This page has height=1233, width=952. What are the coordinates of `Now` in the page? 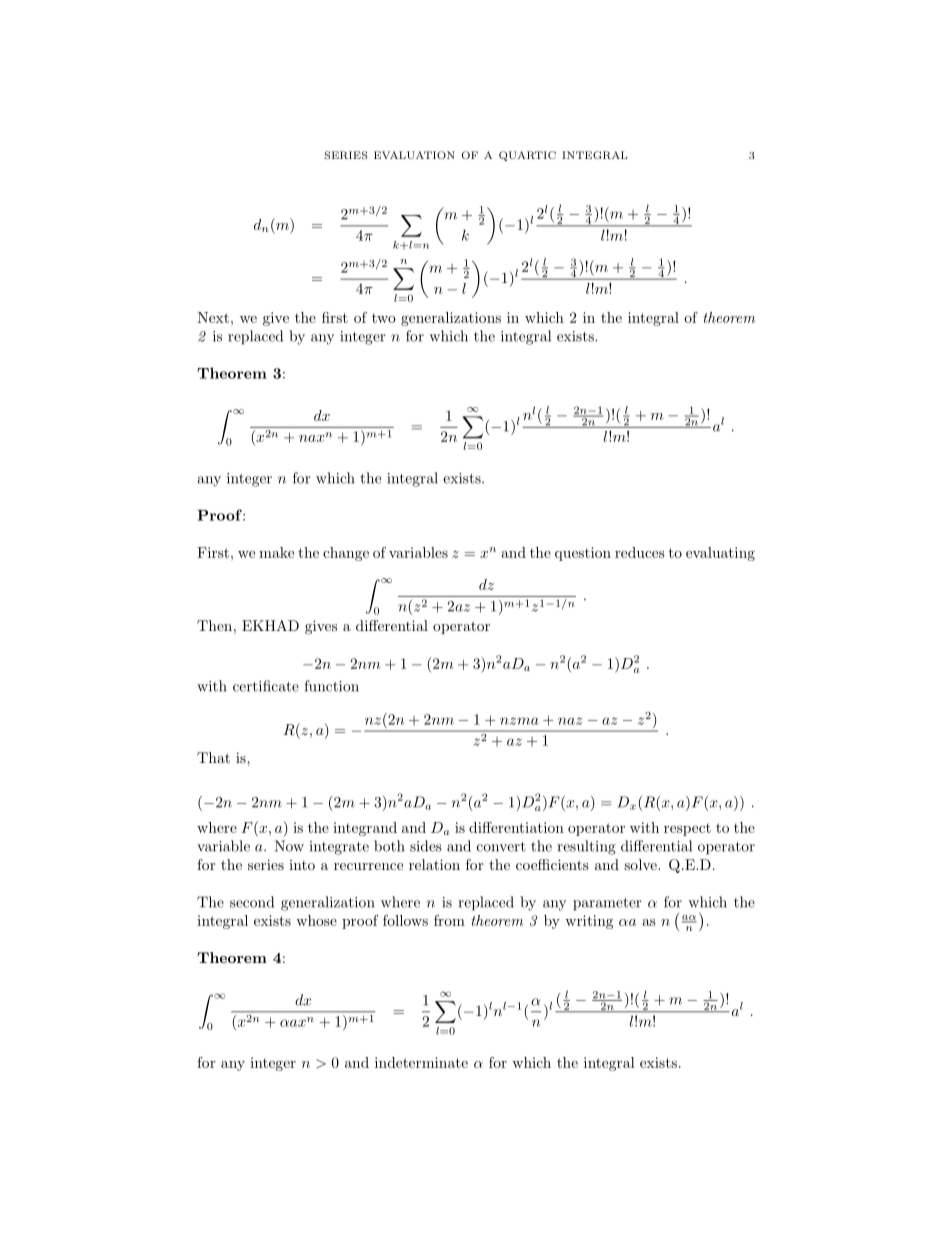 It's located at (289, 846).
